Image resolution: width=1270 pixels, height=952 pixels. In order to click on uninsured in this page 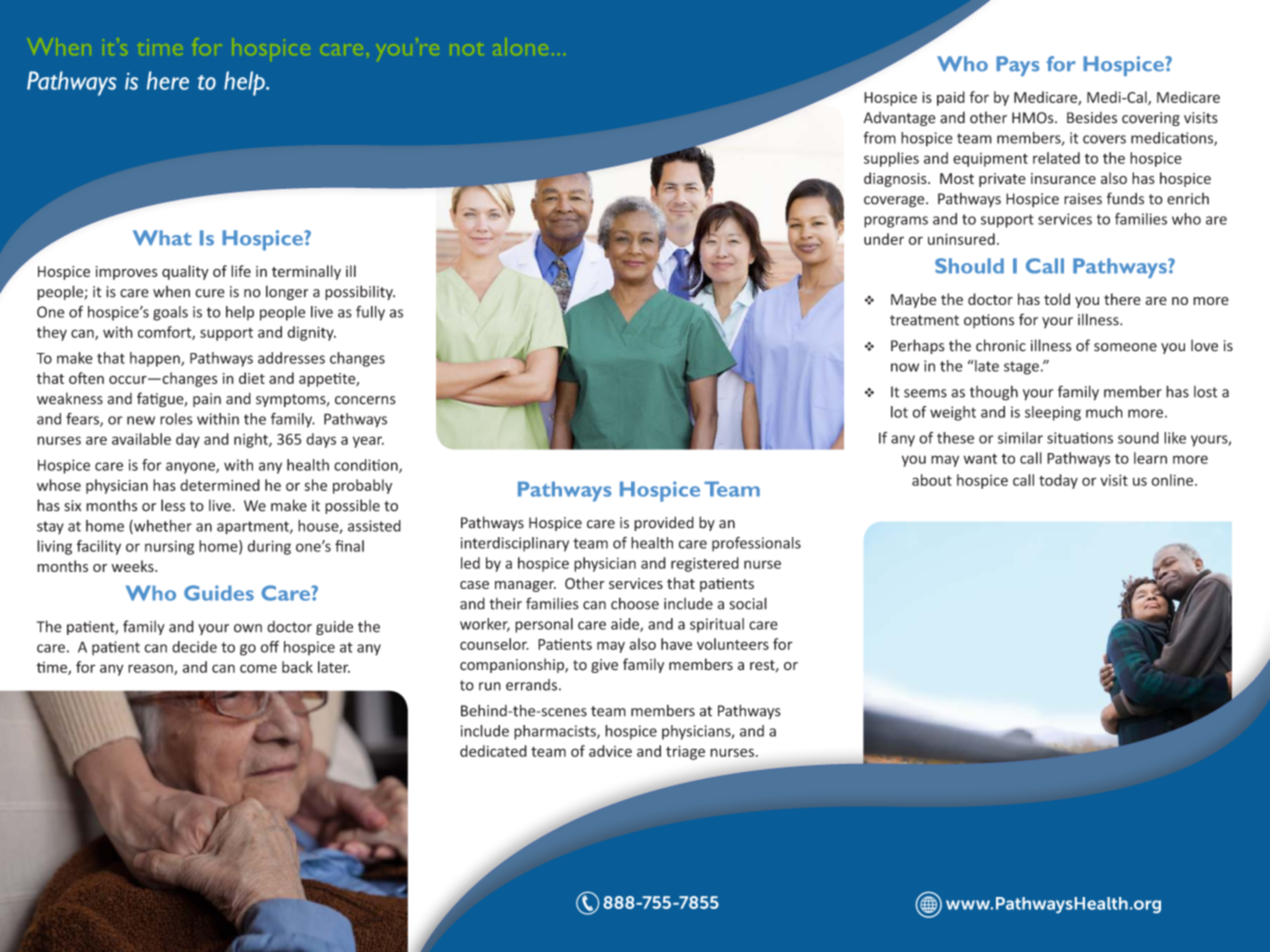, I will do `click(961, 239)`.
